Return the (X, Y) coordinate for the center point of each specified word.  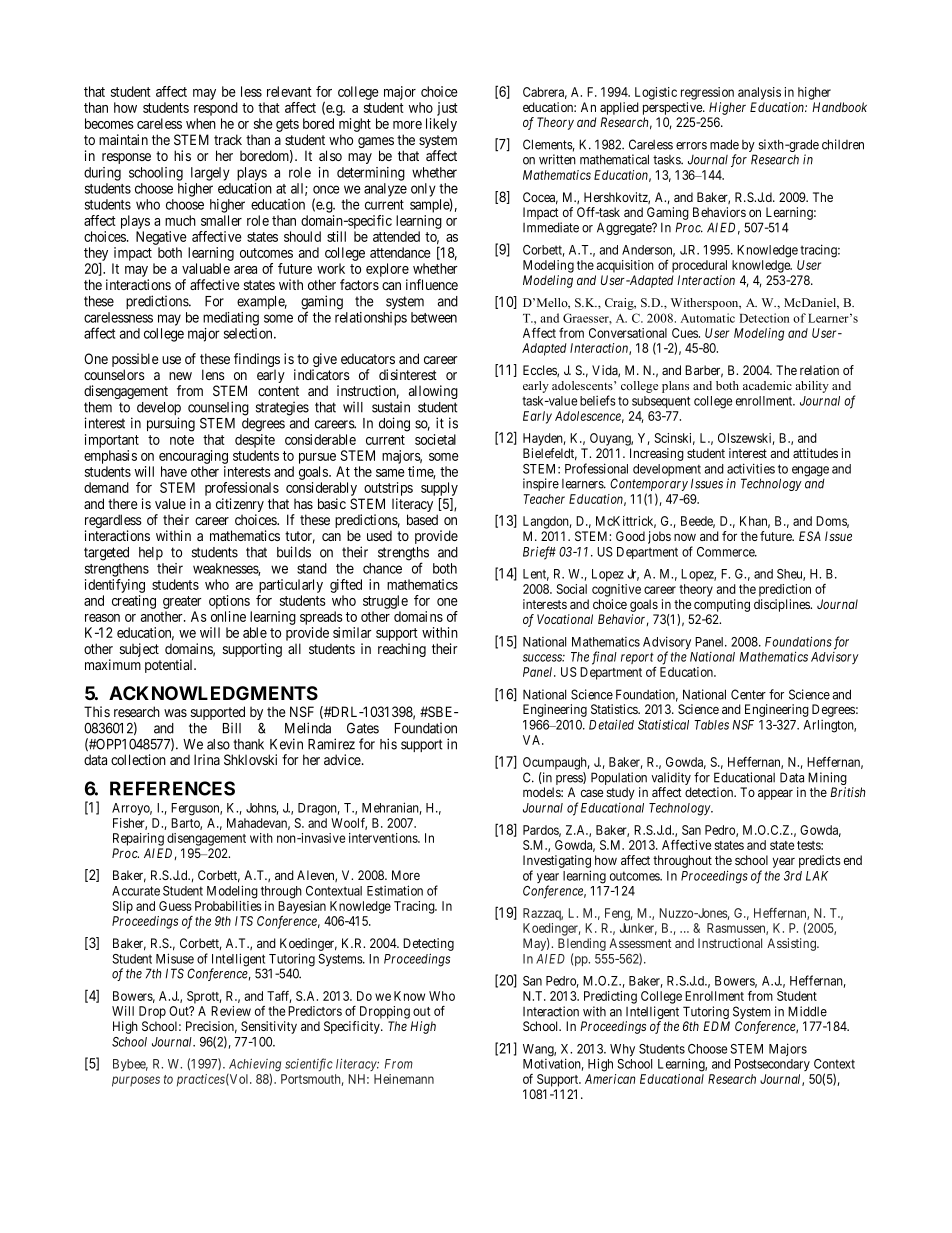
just (447, 109)
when (201, 123)
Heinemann (404, 1079)
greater (182, 602)
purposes (136, 1081)
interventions (384, 838)
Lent (536, 575)
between (434, 317)
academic (767, 385)
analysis (759, 93)
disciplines (783, 605)
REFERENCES (172, 788)
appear (775, 794)
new (180, 376)
